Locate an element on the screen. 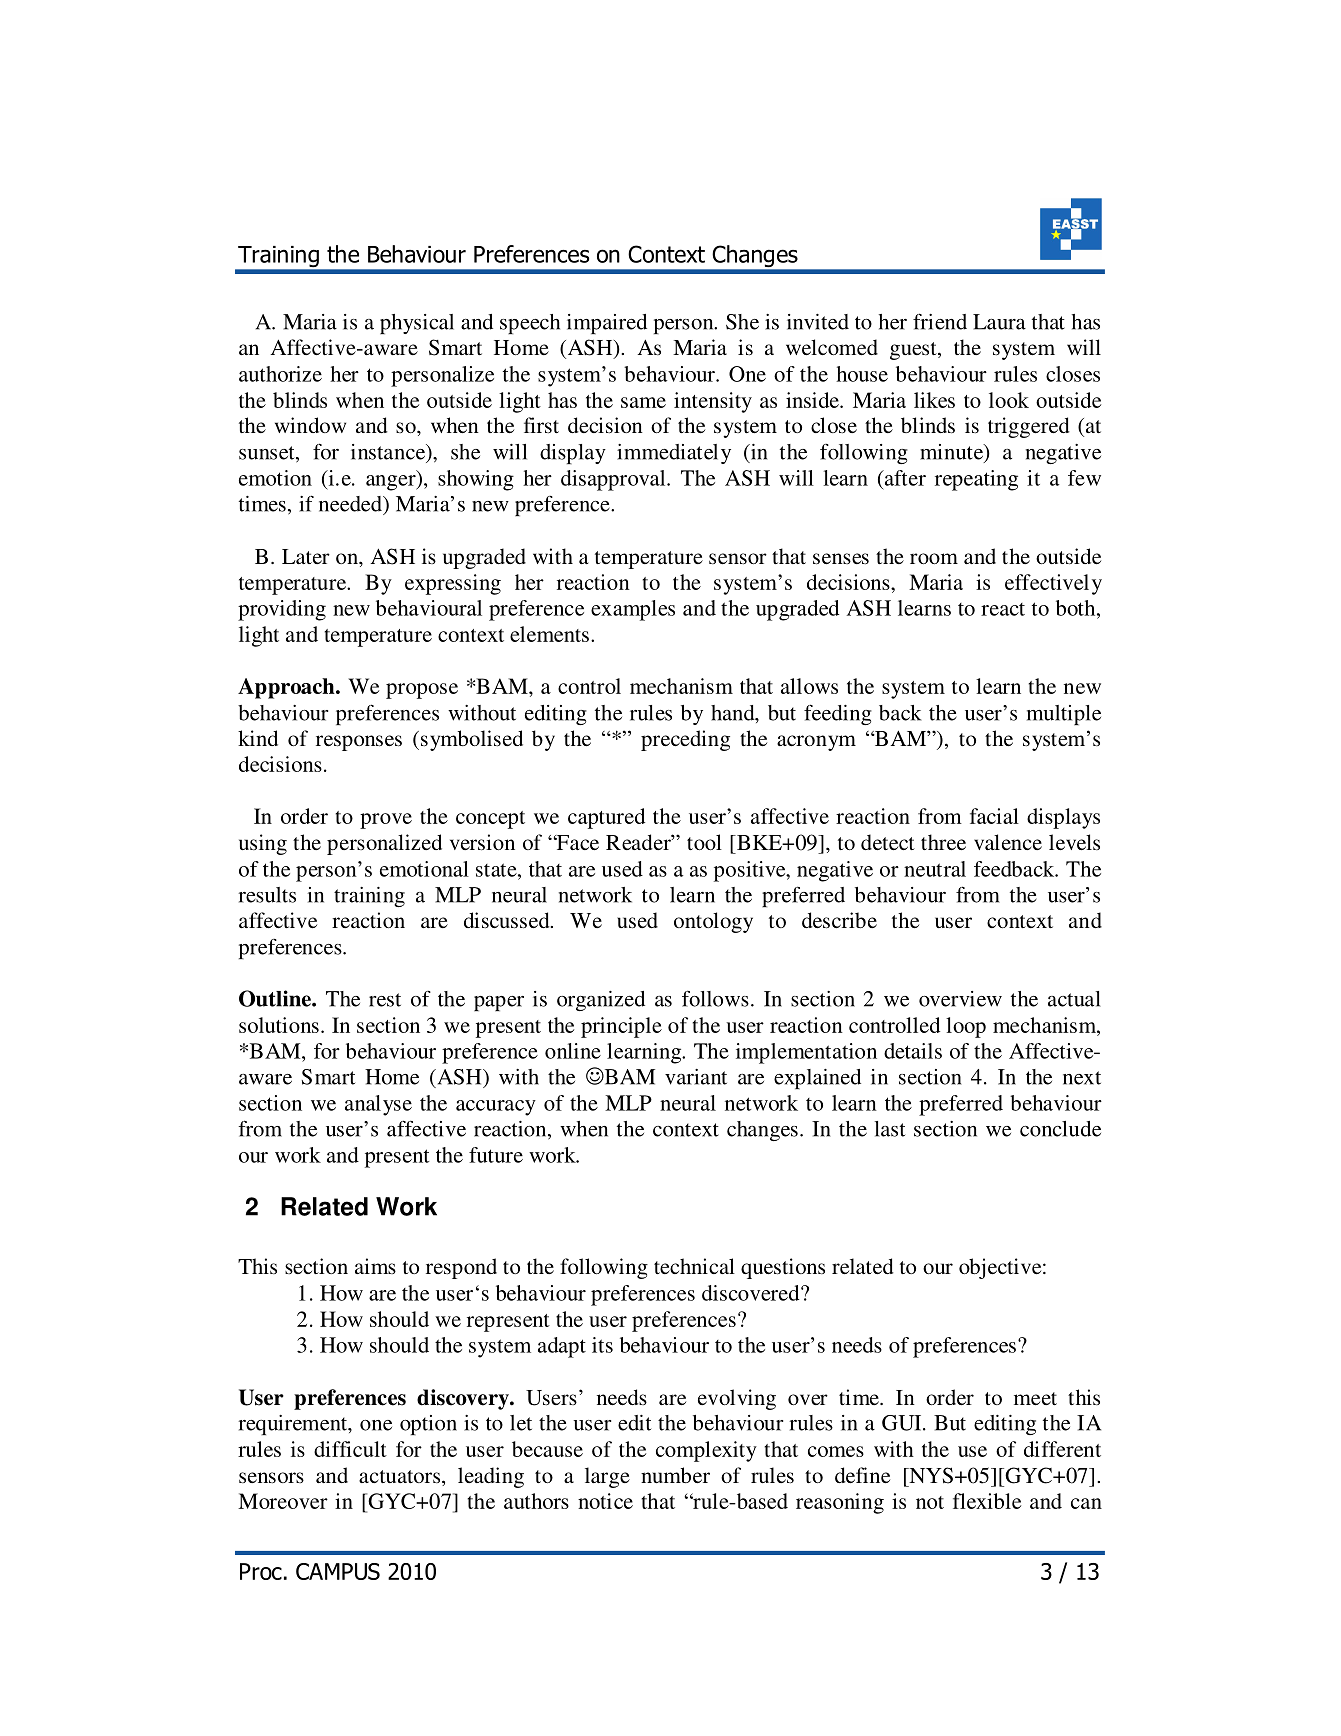 This screenshot has width=1341, height=1736. flexible is located at coordinates (987, 1501).
